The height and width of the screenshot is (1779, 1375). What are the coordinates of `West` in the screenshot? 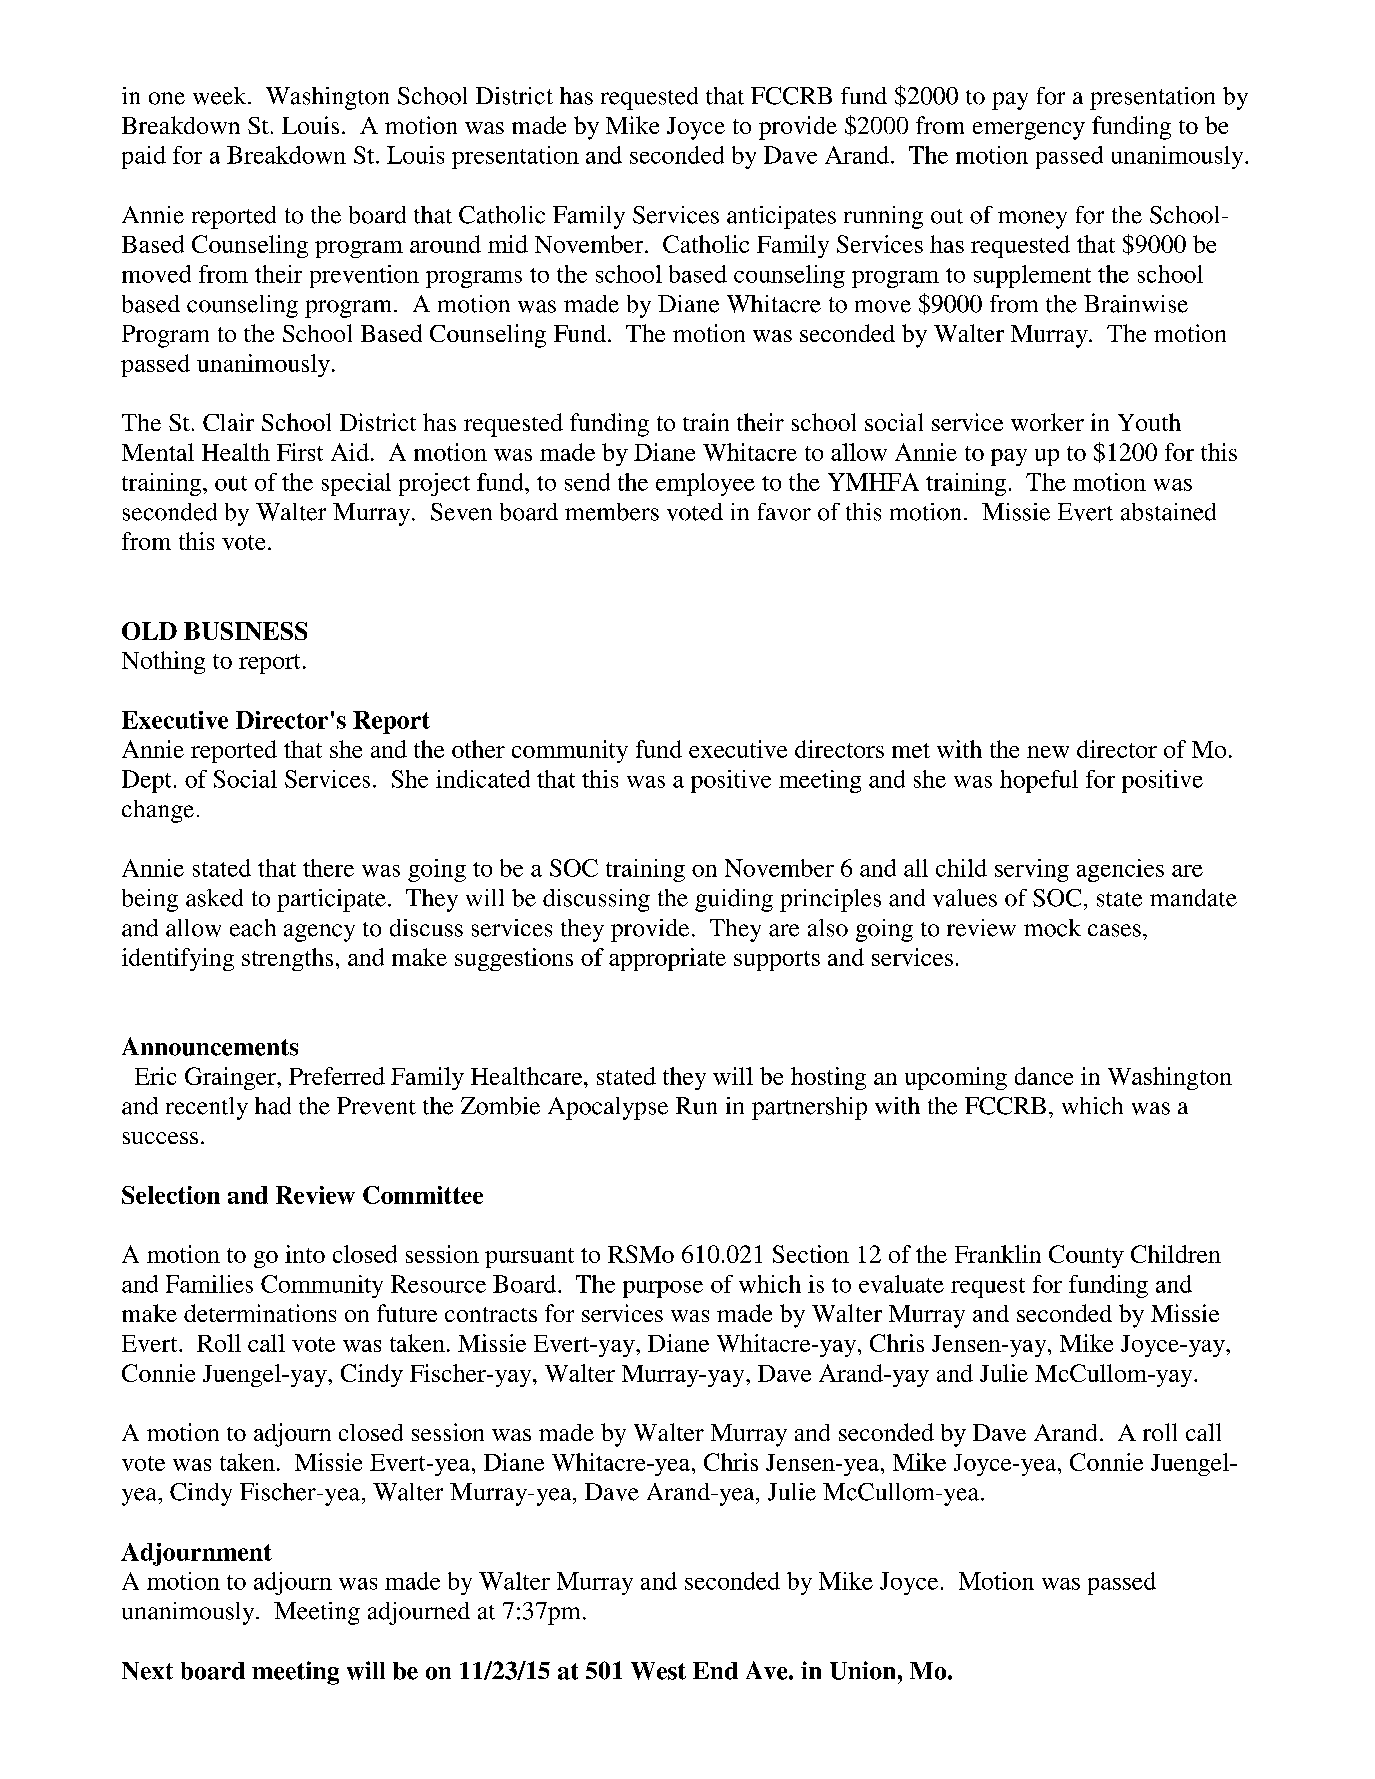 It's located at (658, 1671).
